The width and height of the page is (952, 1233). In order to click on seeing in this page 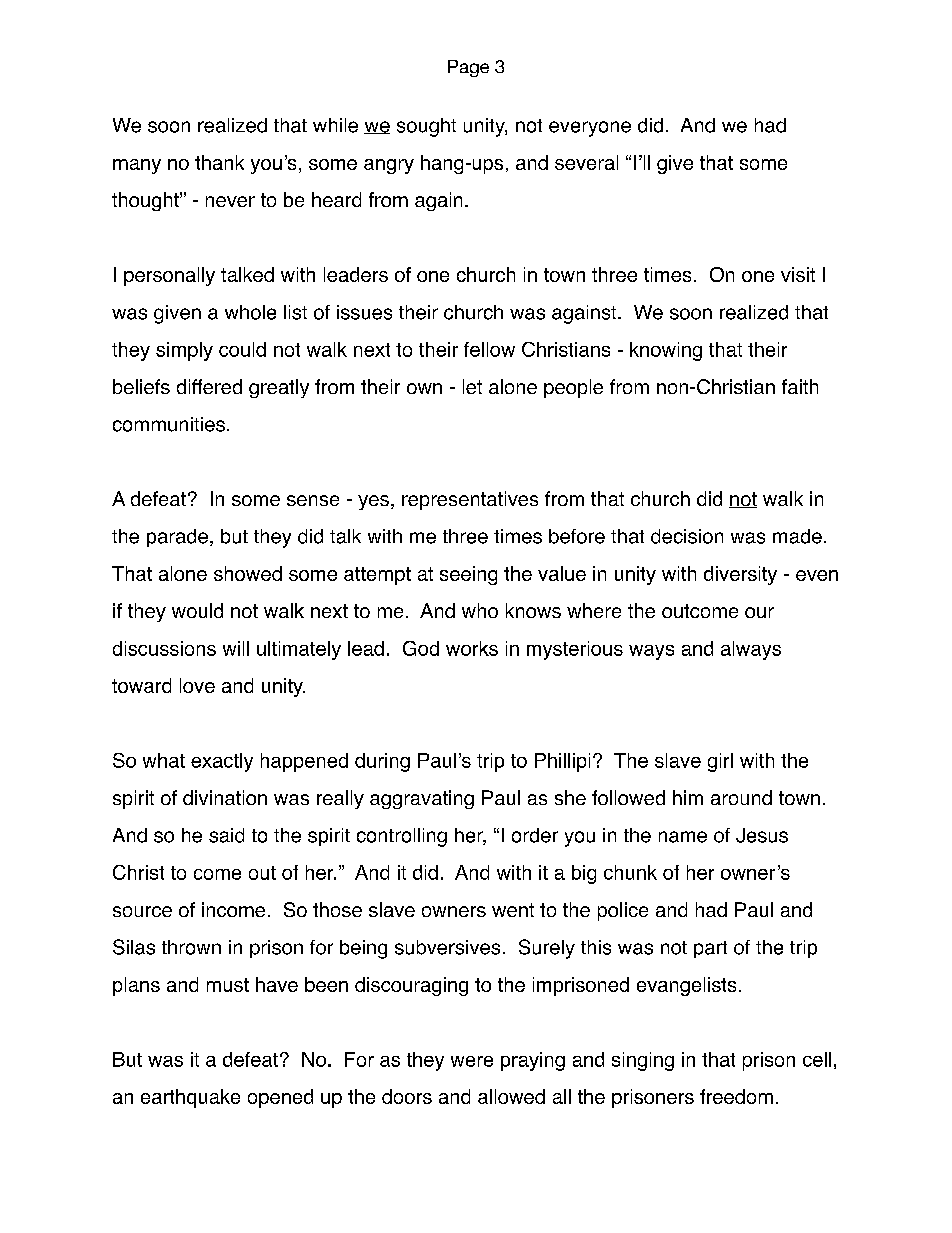, I will do `click(468, 575)`.
